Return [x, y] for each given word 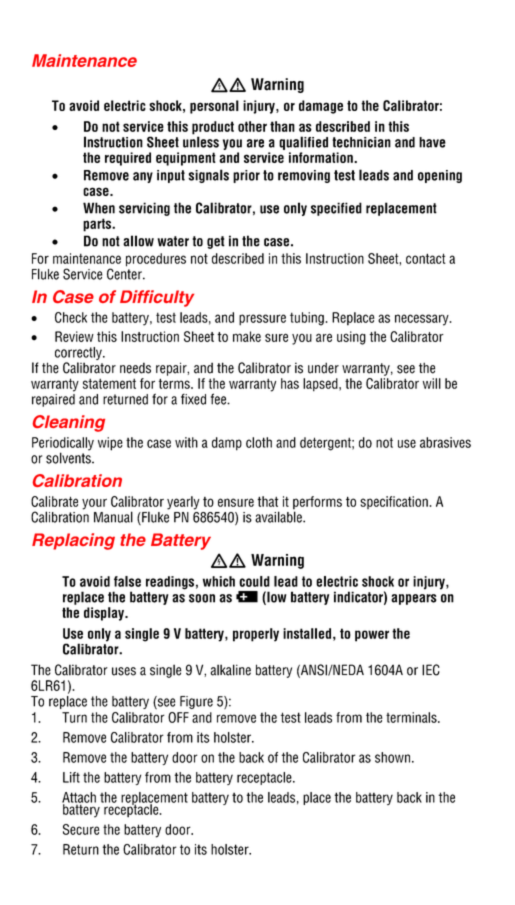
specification [395, 502]
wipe [110, 444]
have [432, 142]
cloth [259, 442]
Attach [79, 798]
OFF [178, 717]
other [252, 126]
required [128, 159]
